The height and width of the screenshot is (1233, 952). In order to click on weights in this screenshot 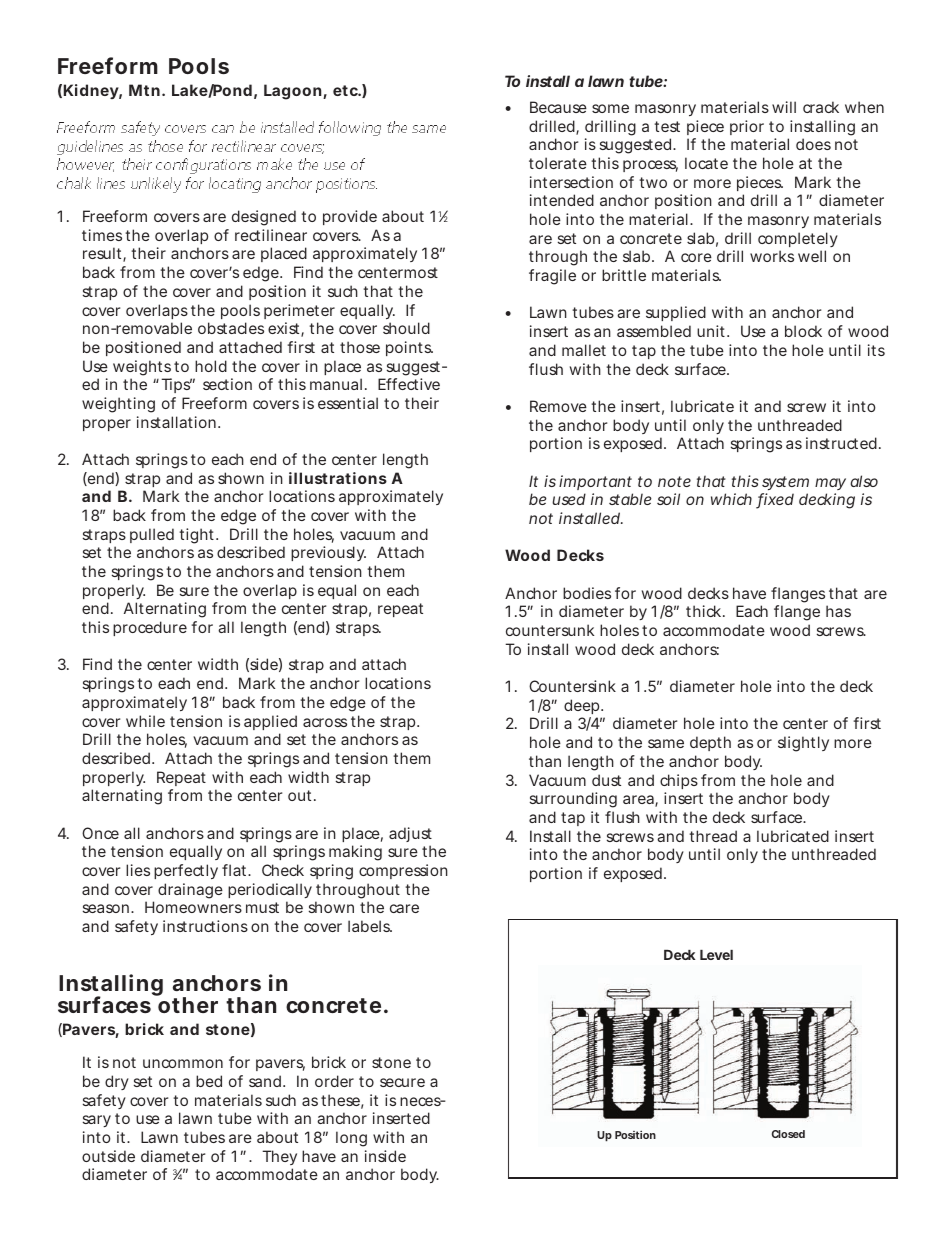, I will do `click(142, 368)`.
